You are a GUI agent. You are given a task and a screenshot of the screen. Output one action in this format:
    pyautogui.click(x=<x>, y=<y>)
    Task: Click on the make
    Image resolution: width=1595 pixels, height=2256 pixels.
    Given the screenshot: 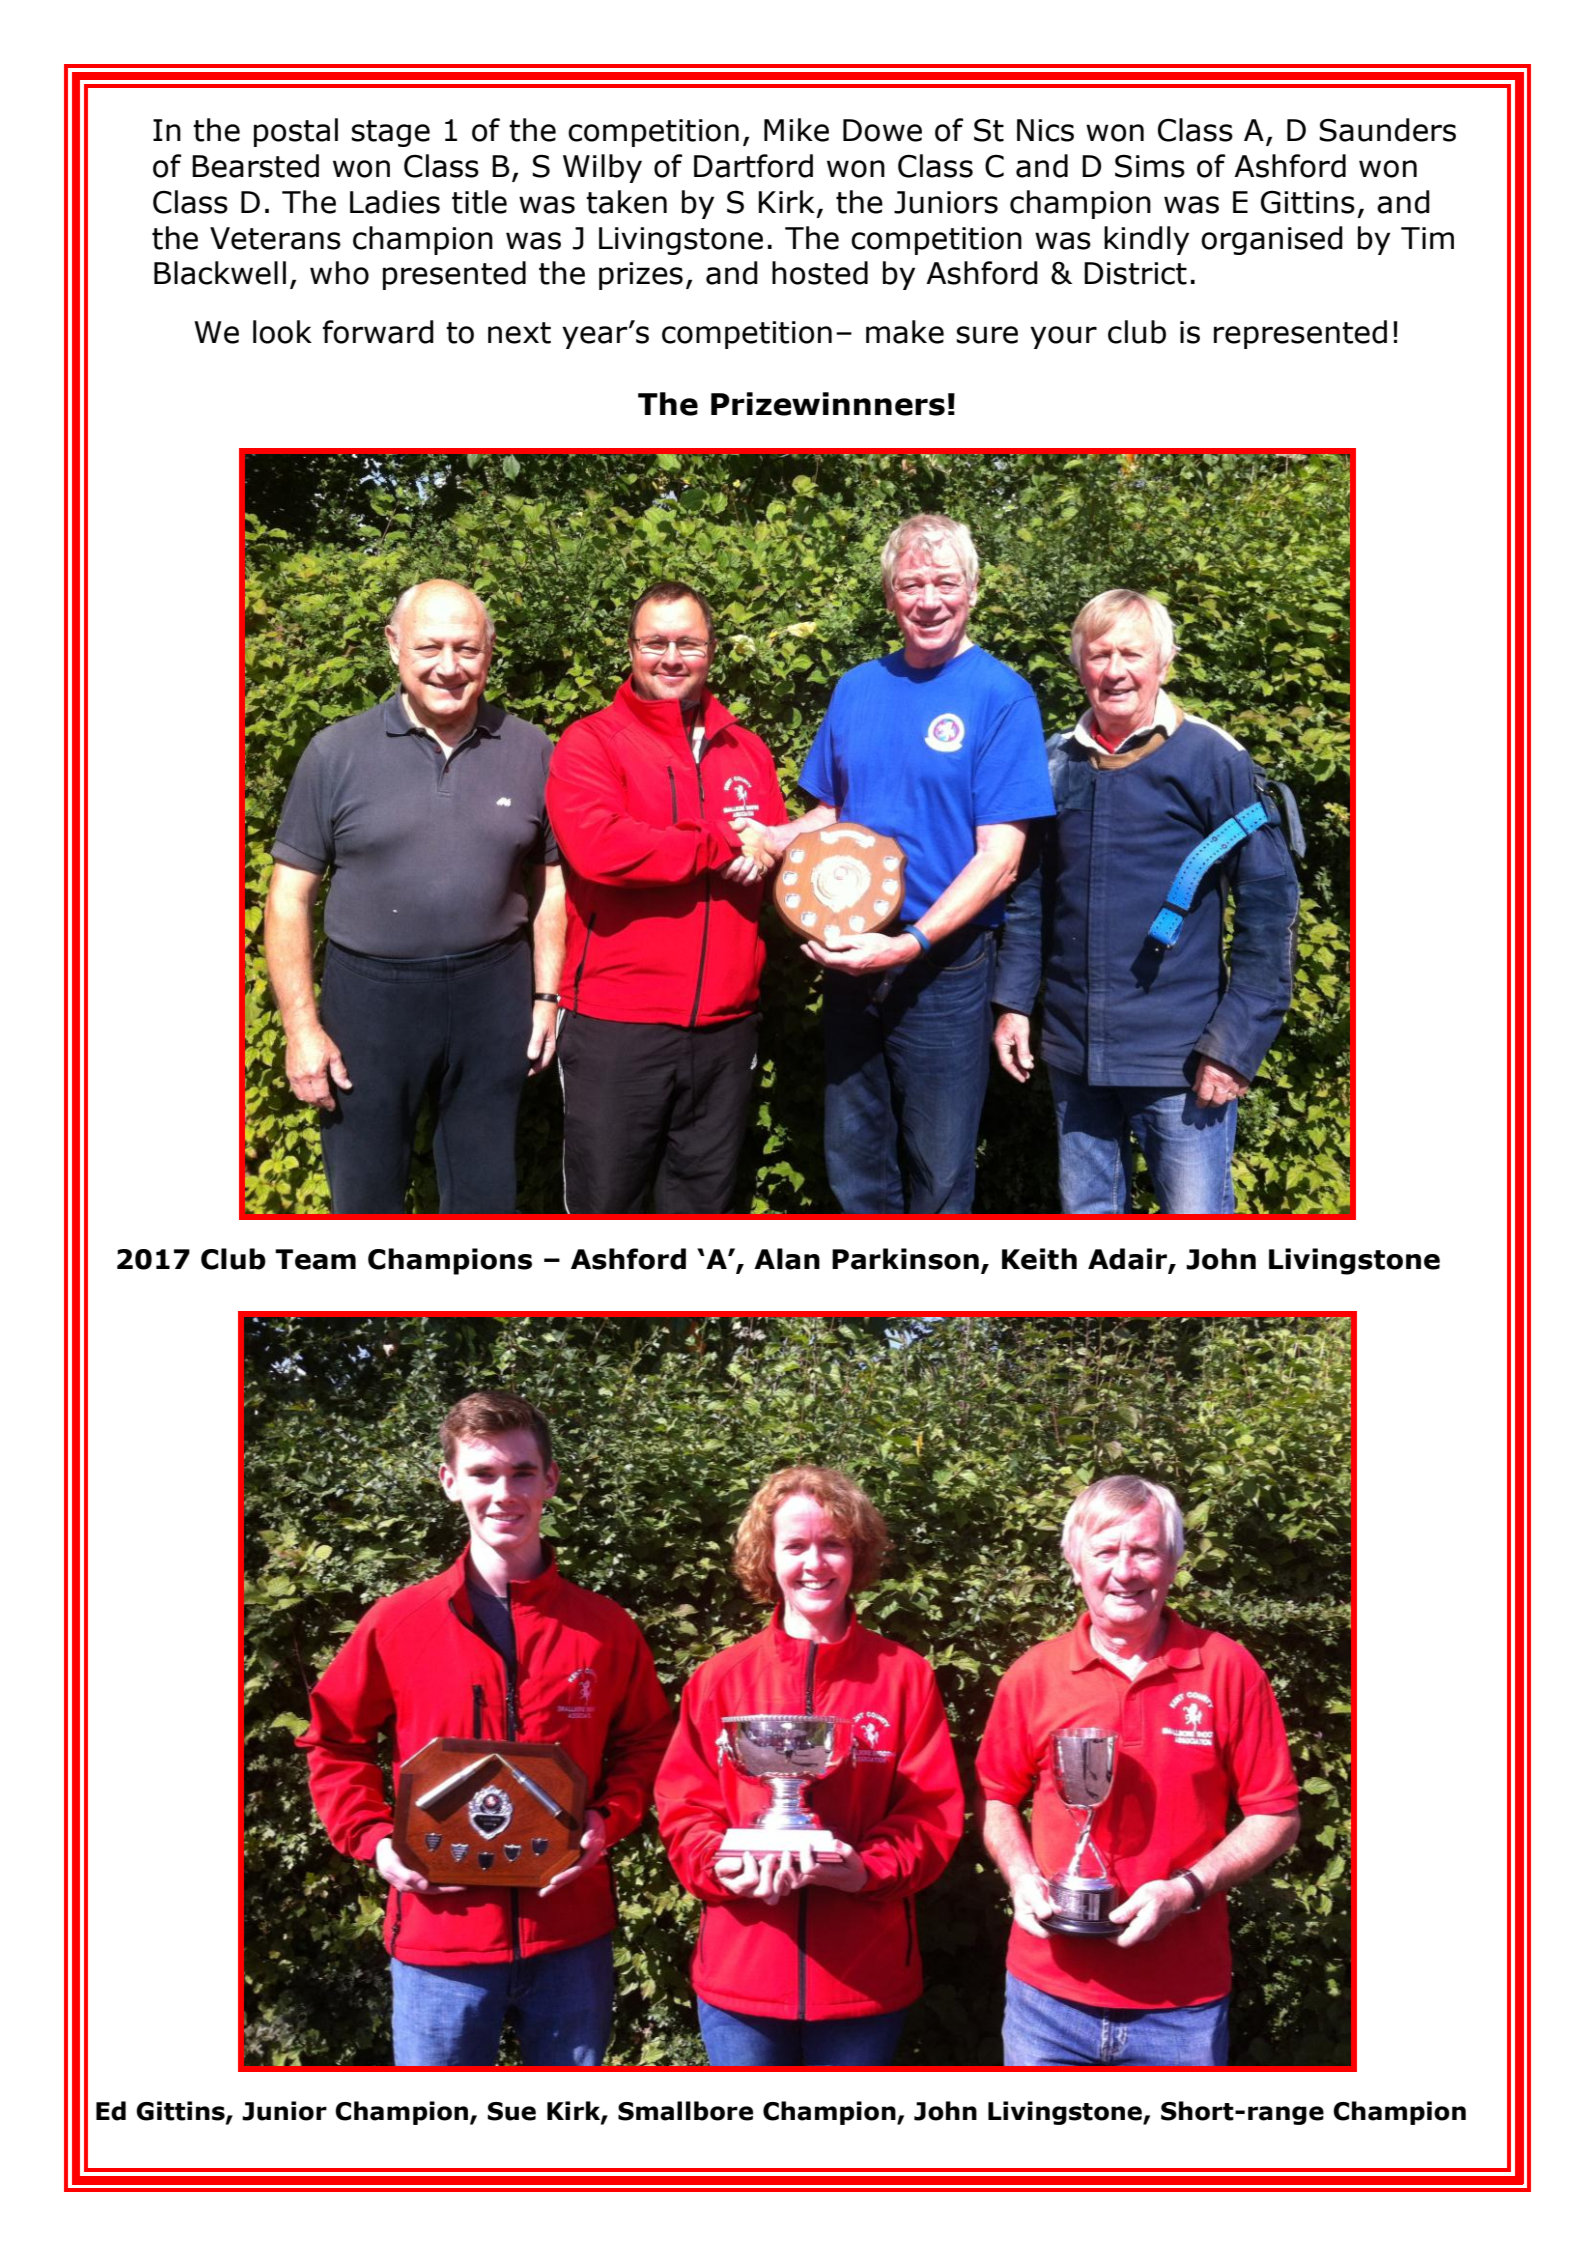 What is the action you would take?
    pyautogui.click(x=905, y=332)
